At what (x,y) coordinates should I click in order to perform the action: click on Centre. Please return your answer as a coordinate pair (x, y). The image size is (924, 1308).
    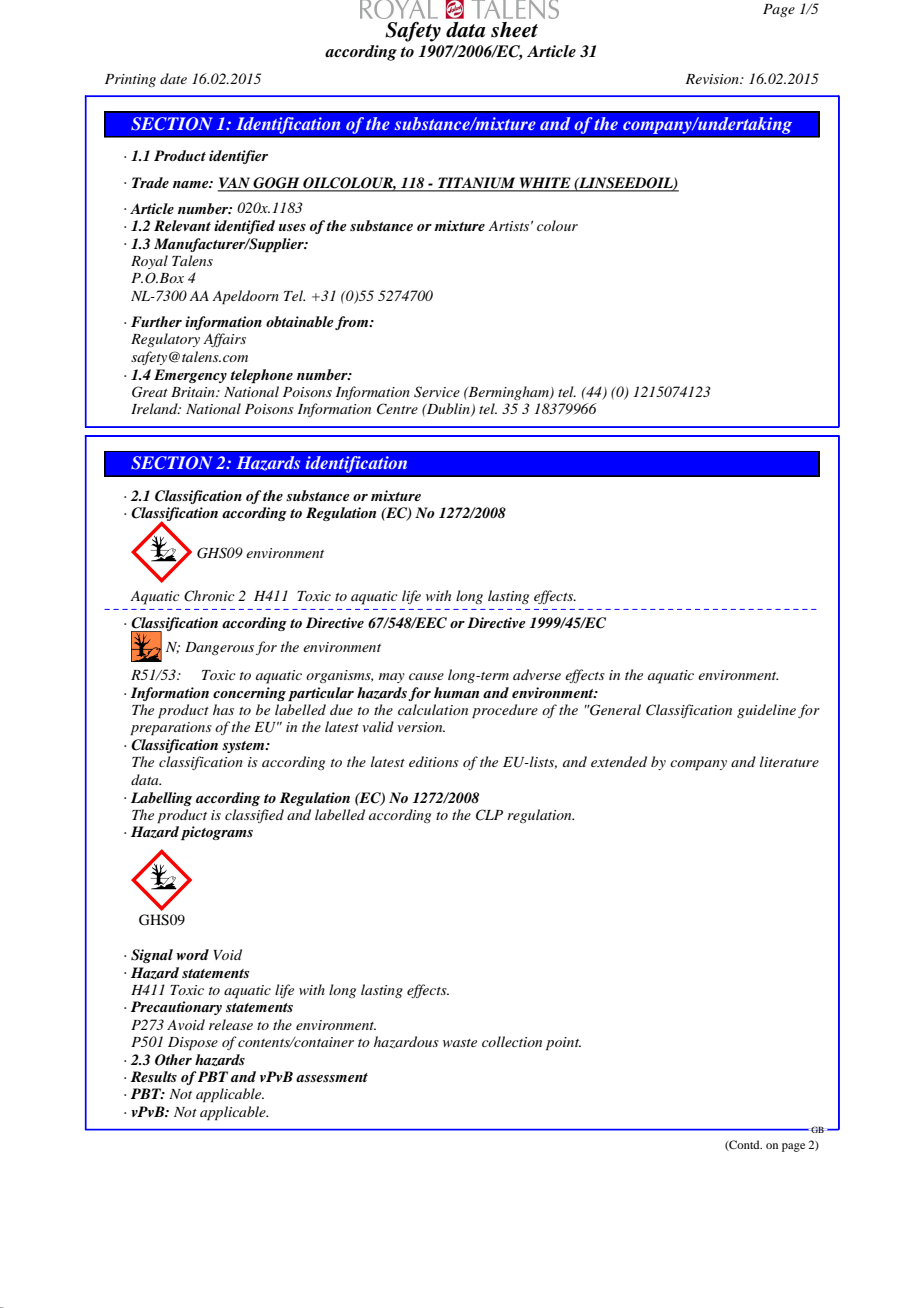
    Looking at the image, I should click on (397, 409).
